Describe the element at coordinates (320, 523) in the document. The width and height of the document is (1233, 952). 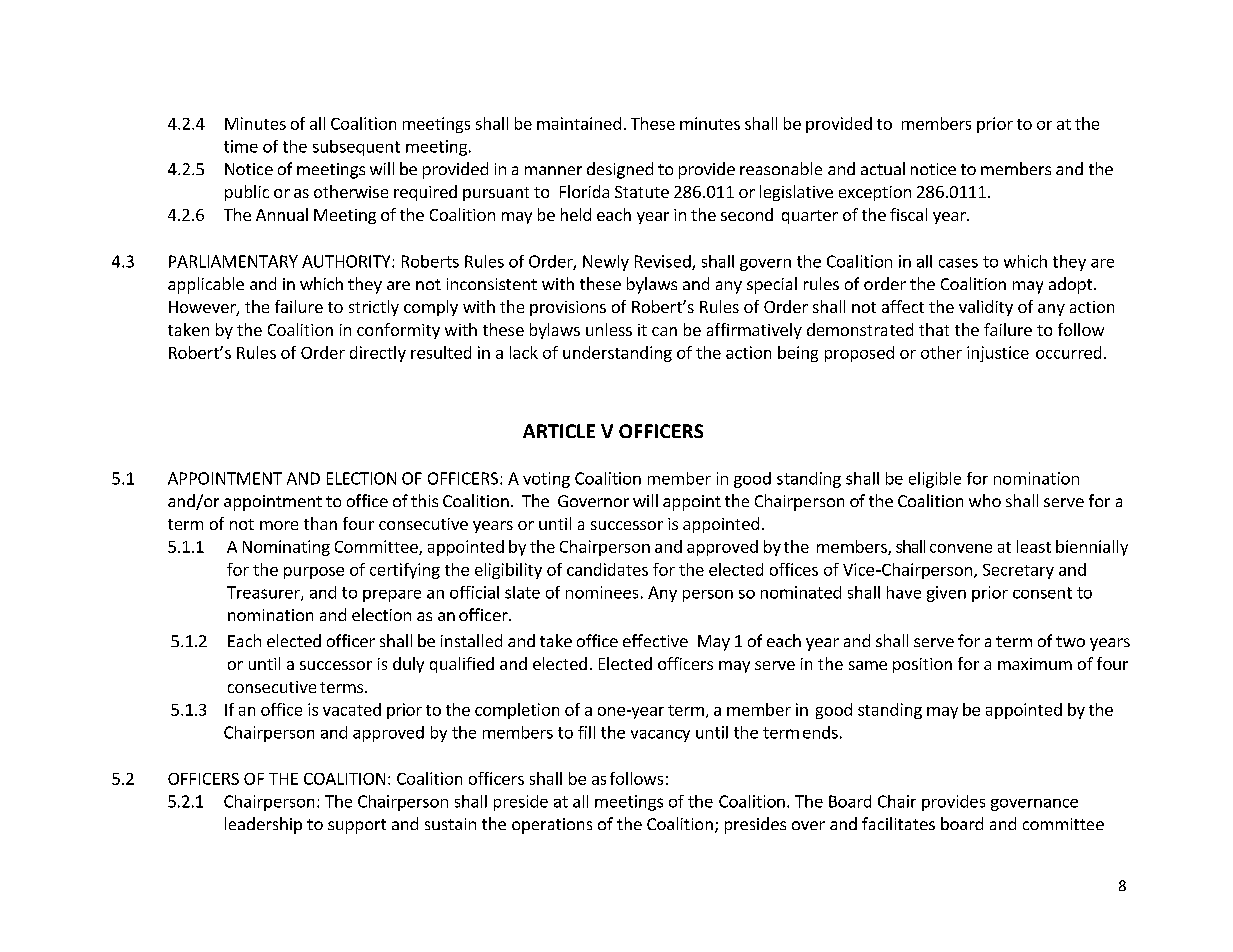
I see `than` at that location.
